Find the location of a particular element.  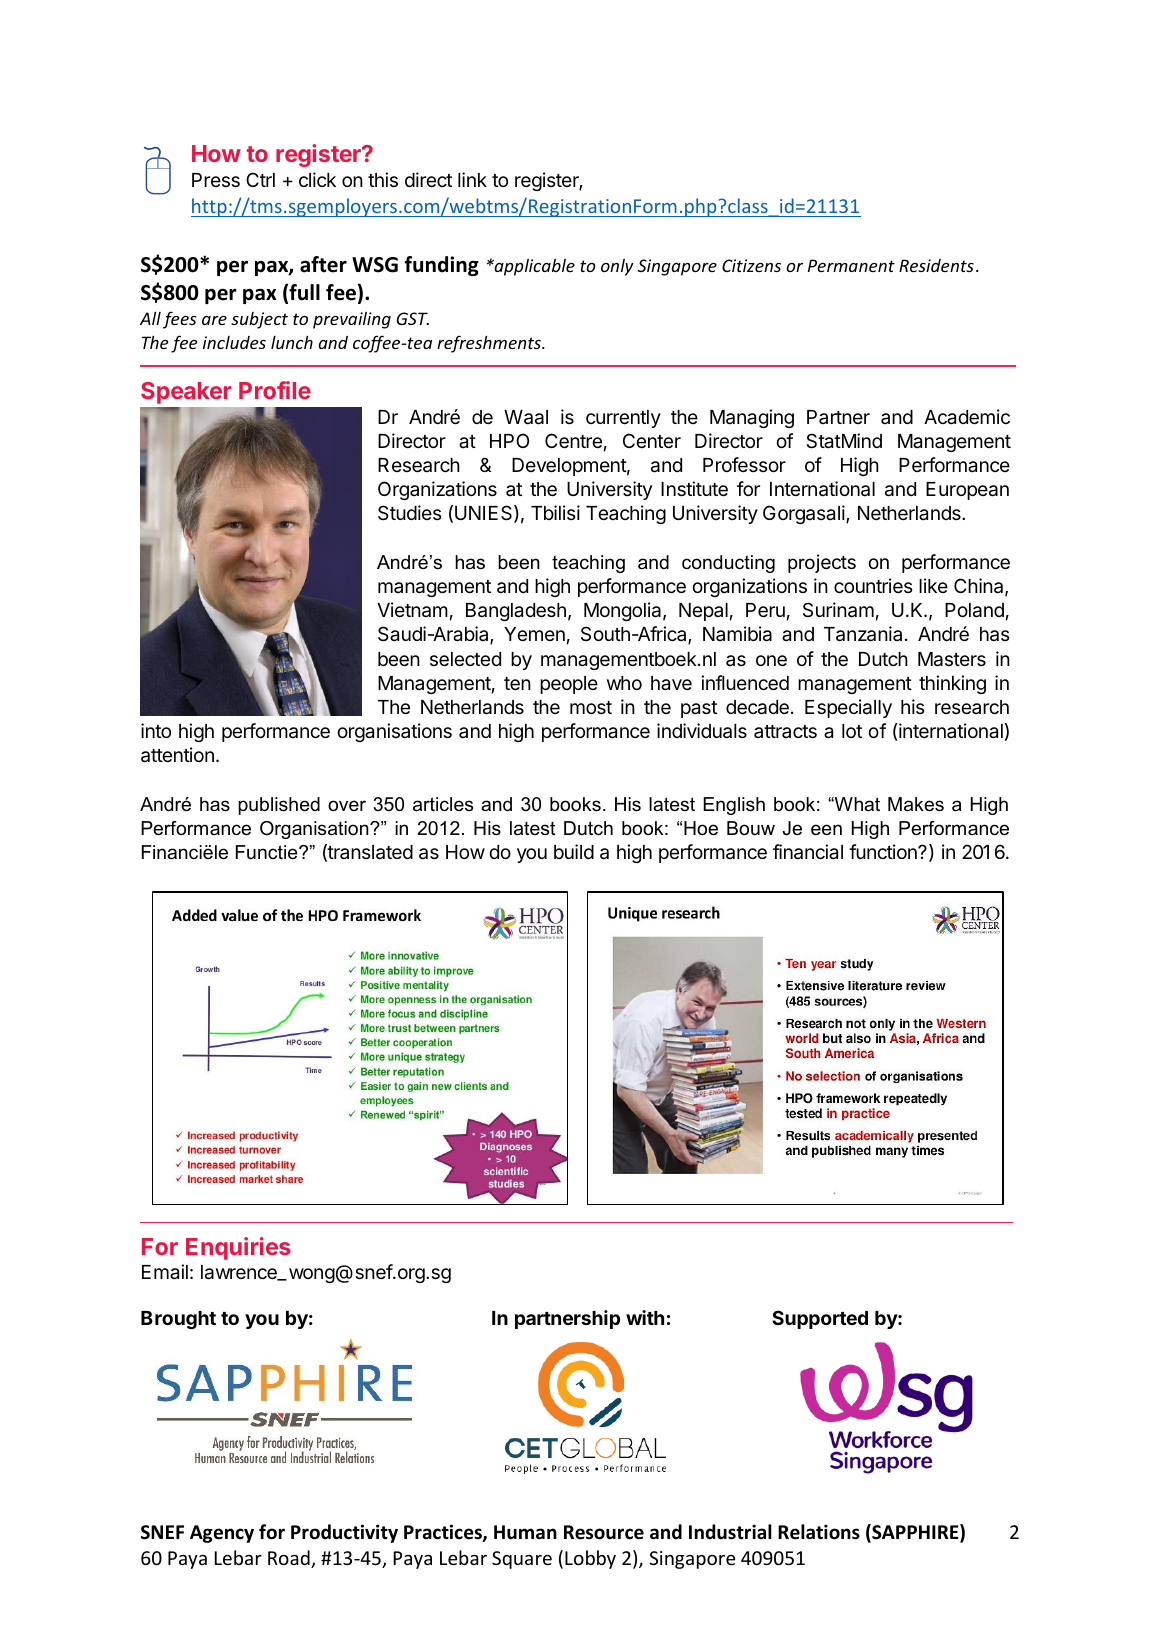

function is located at coordinates (884, 851).
